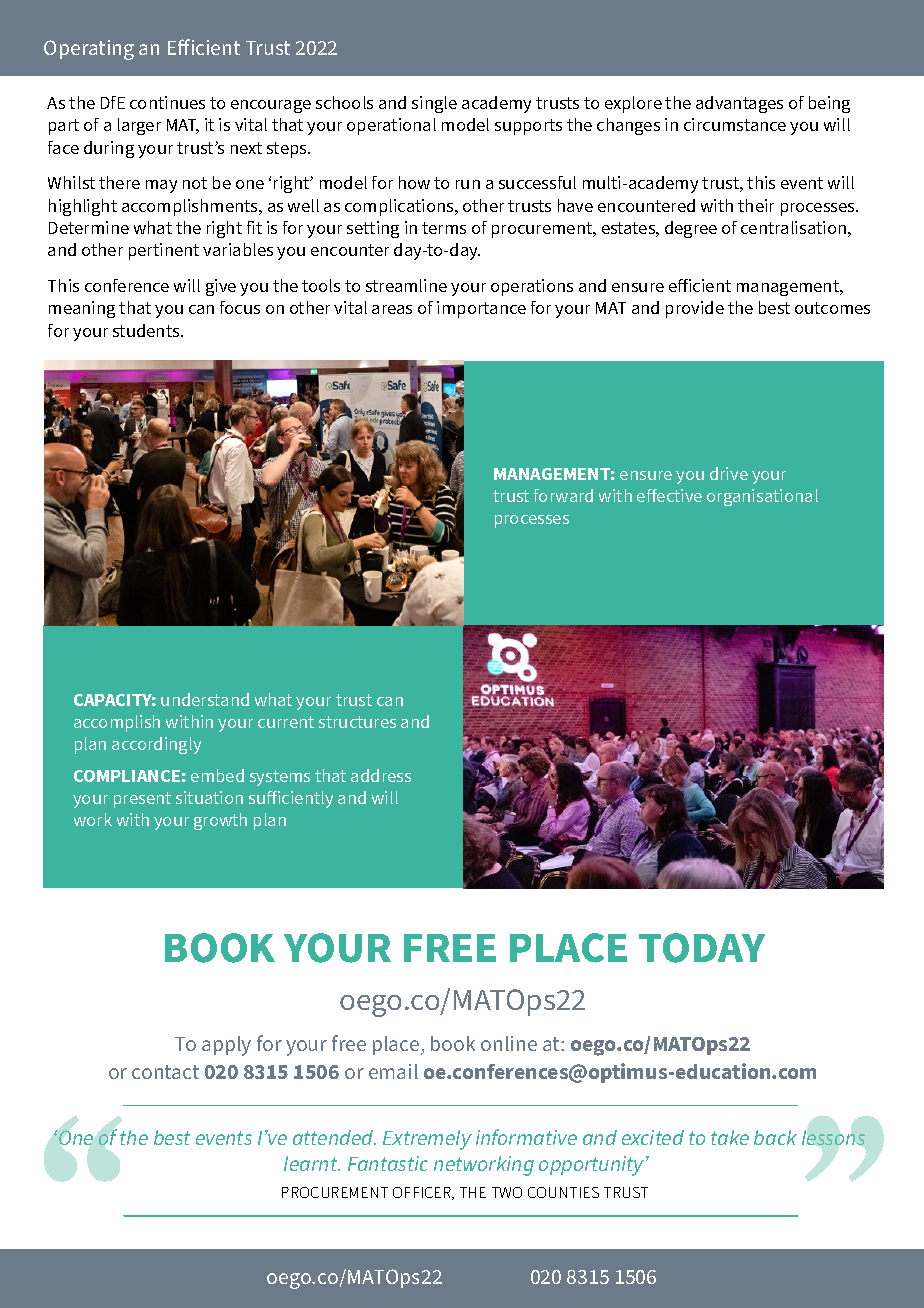 The height and width of the screenshot is (1308, 924). I want to click on continues, so click(167, 102).
